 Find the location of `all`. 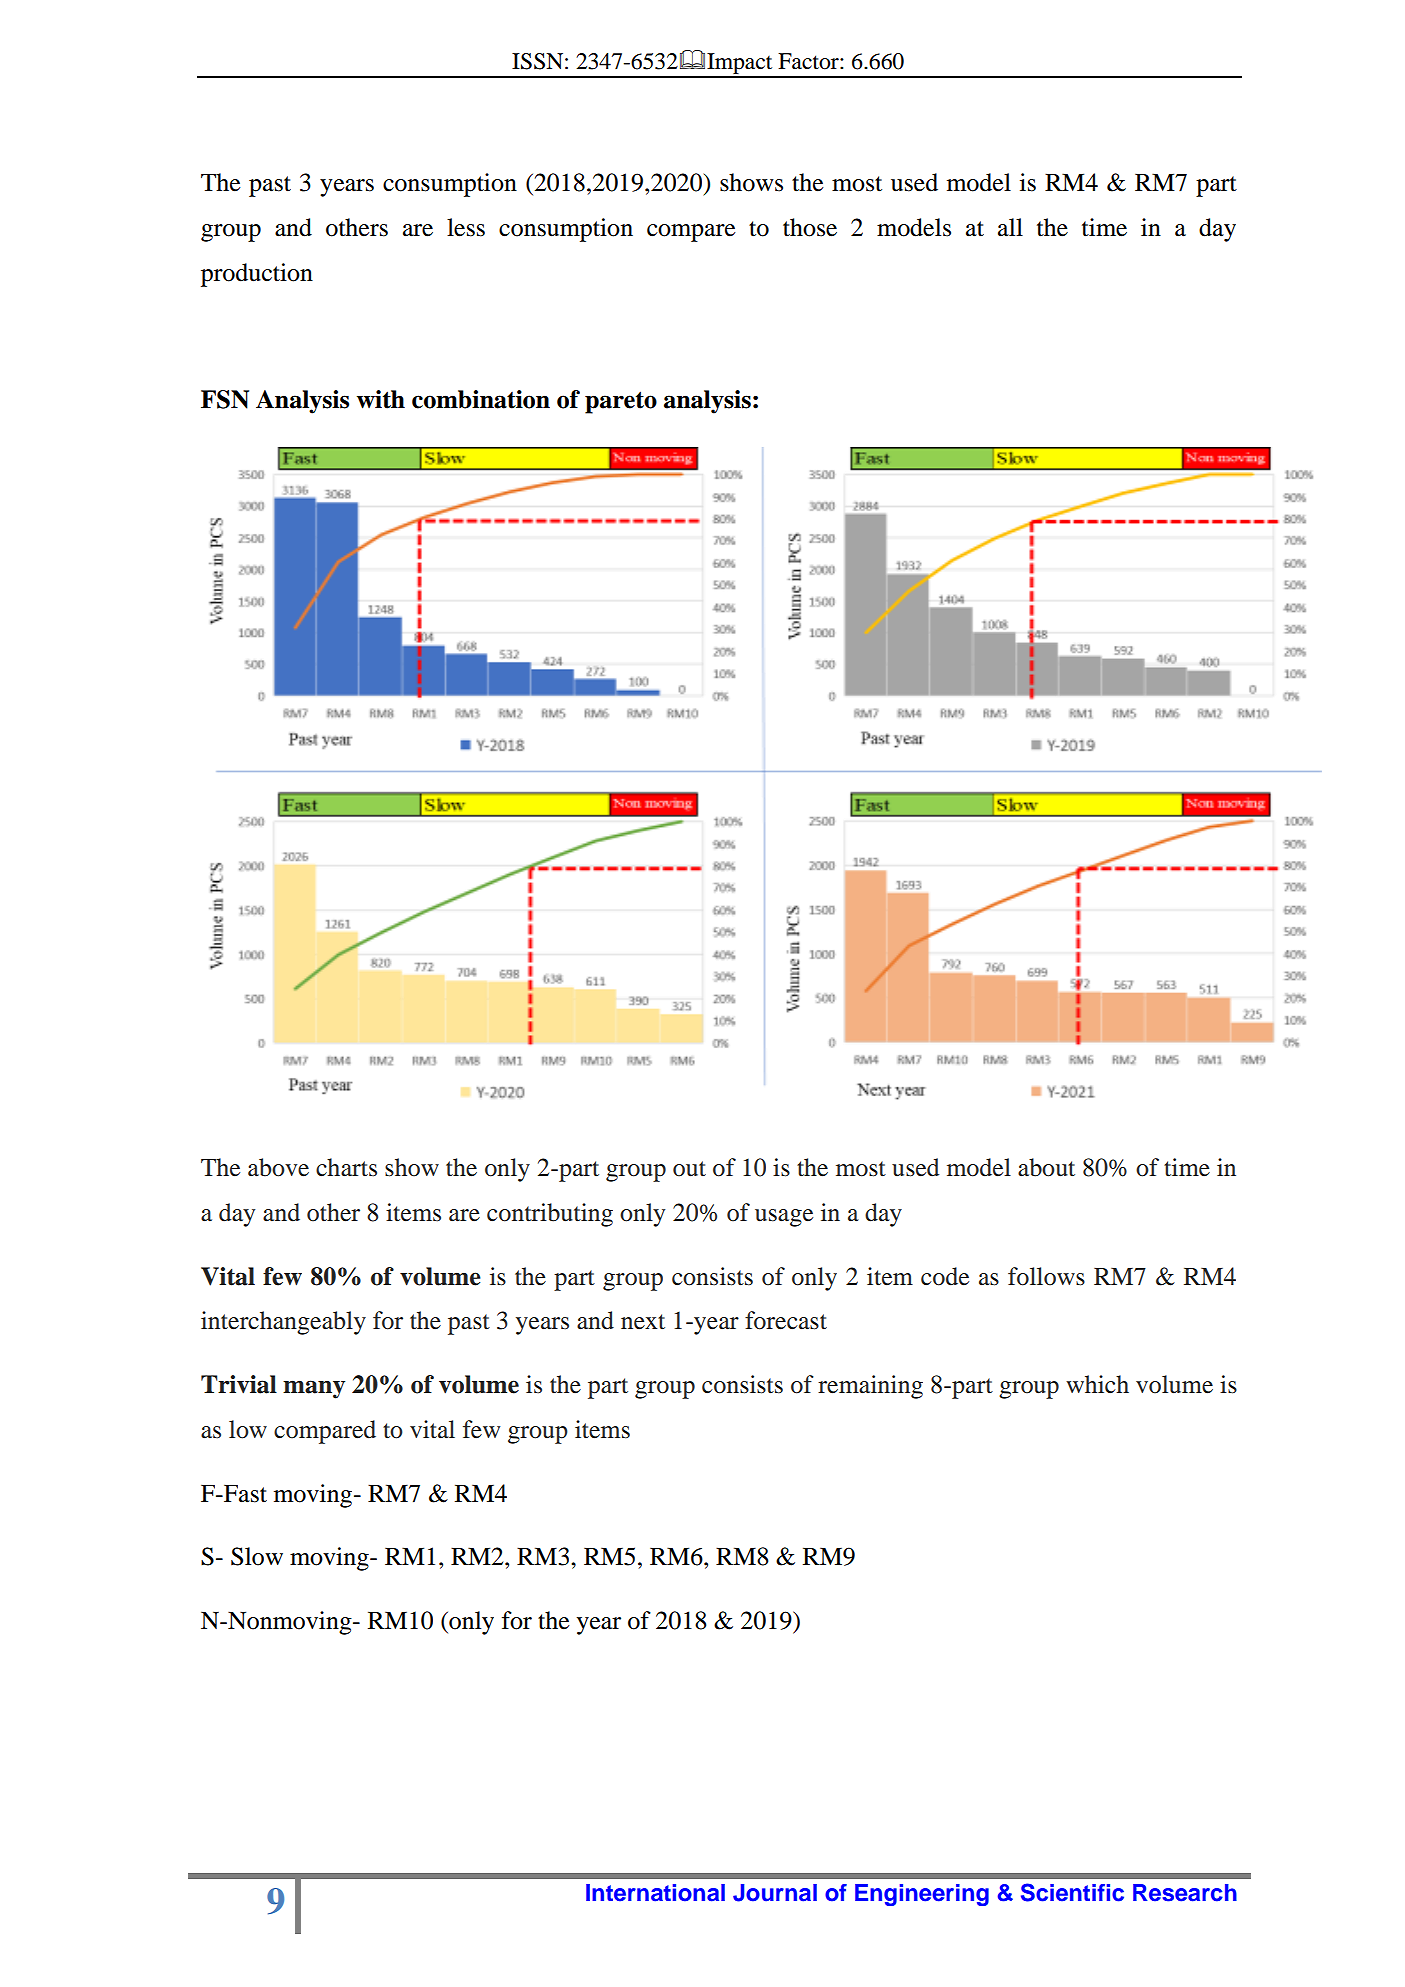

all is located at coordinates (1010, 227).
